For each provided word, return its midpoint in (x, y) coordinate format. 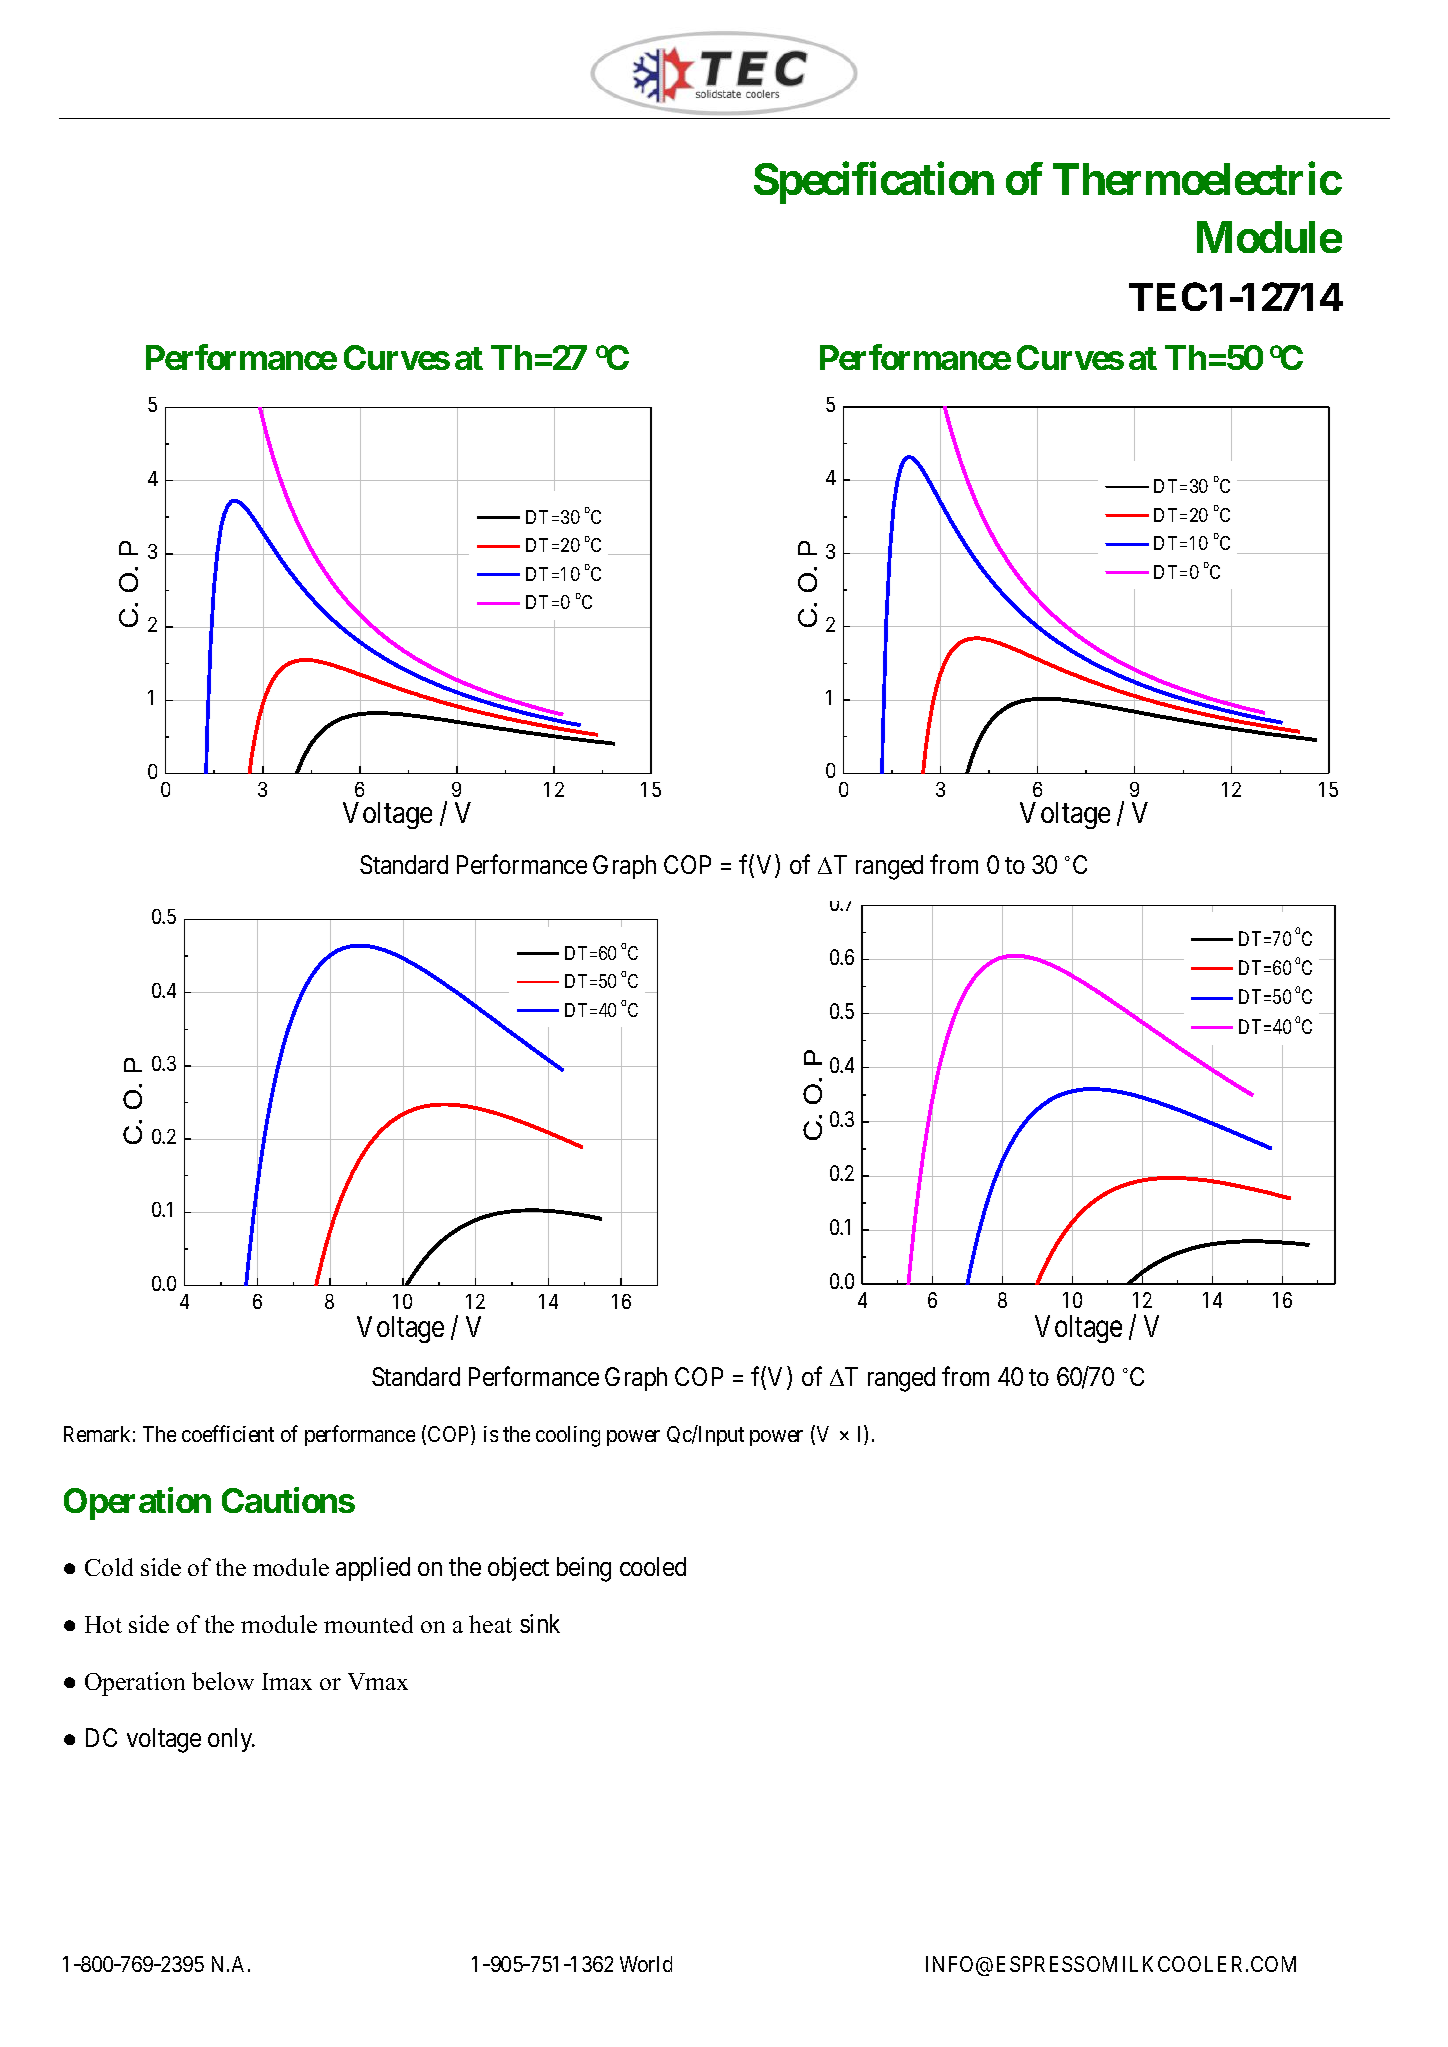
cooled (653, 1566)
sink (540, 1623)
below (223, 1681)
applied (373, 1569)
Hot (103, 1624)
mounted (368, 1624)
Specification (874, 183)
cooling (568, 1436)
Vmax (378, 1681)
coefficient (228, 1433)
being (584, 1569)
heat (490, 1624)
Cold (109, 1567)
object (518, 1569)
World (646, 1964)
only (231, 1740)
